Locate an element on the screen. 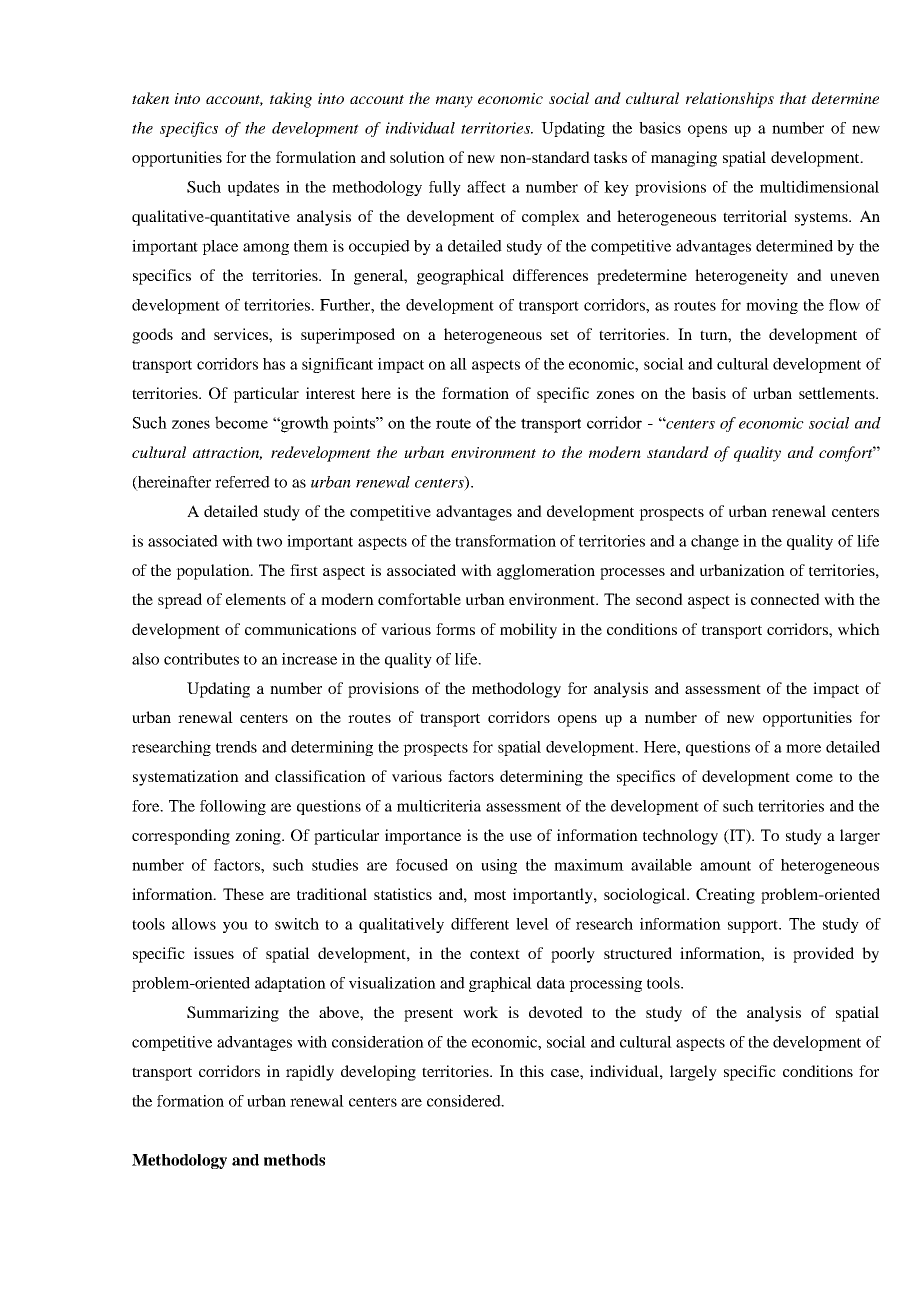  different is located at coordinates (480, 924).
